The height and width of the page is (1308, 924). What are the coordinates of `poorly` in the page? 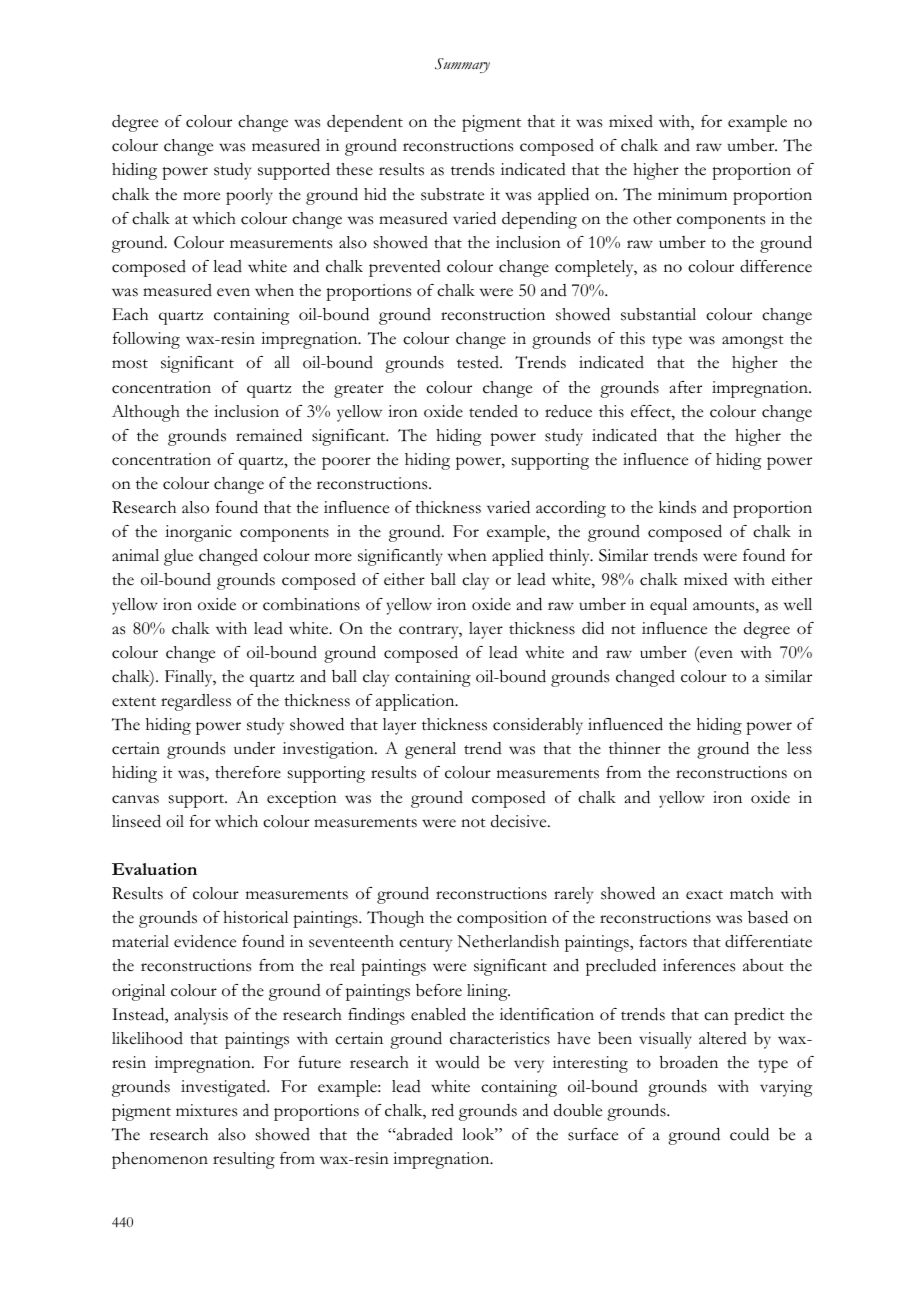 It's located at (249, 196).
